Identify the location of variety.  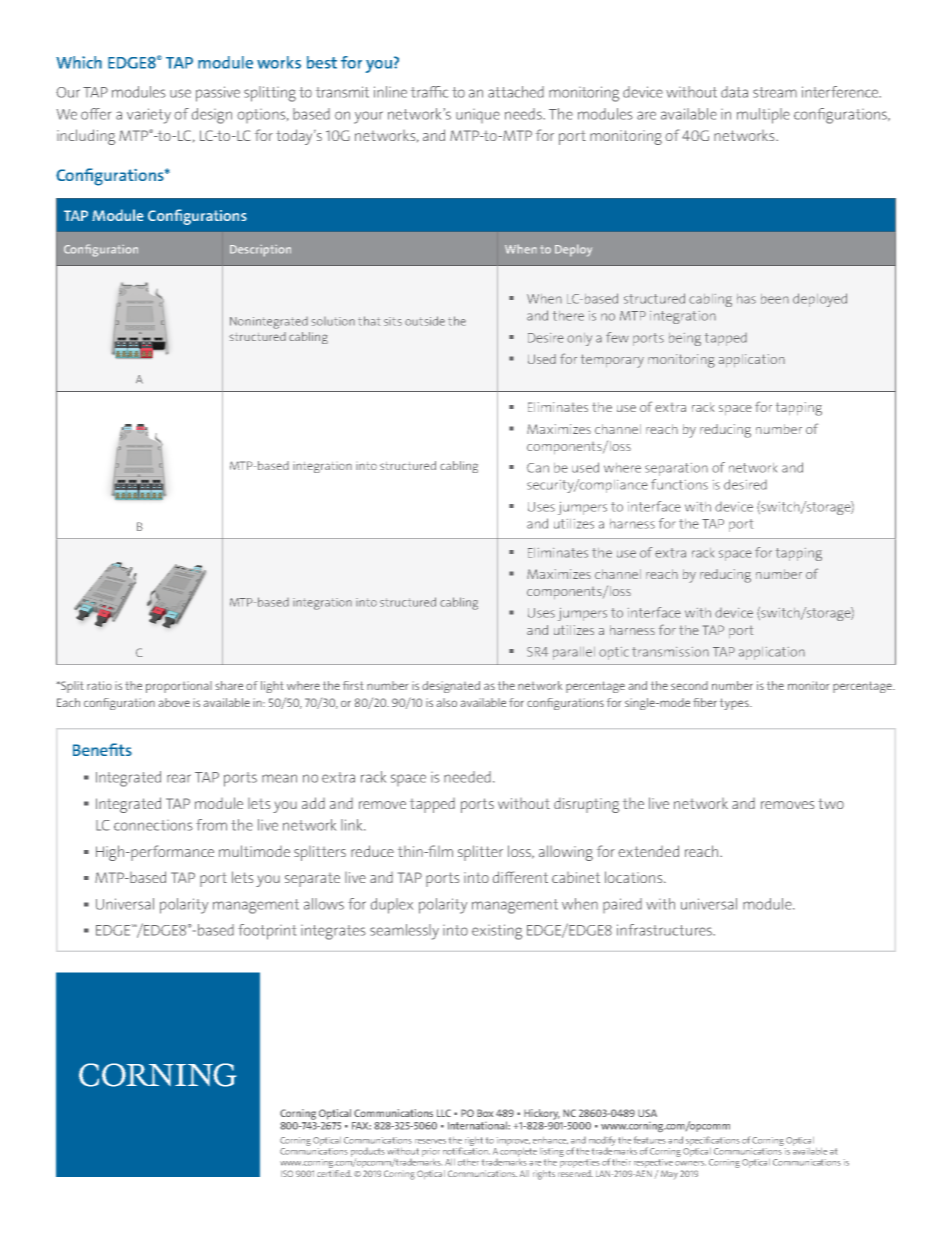
(149, 116).
